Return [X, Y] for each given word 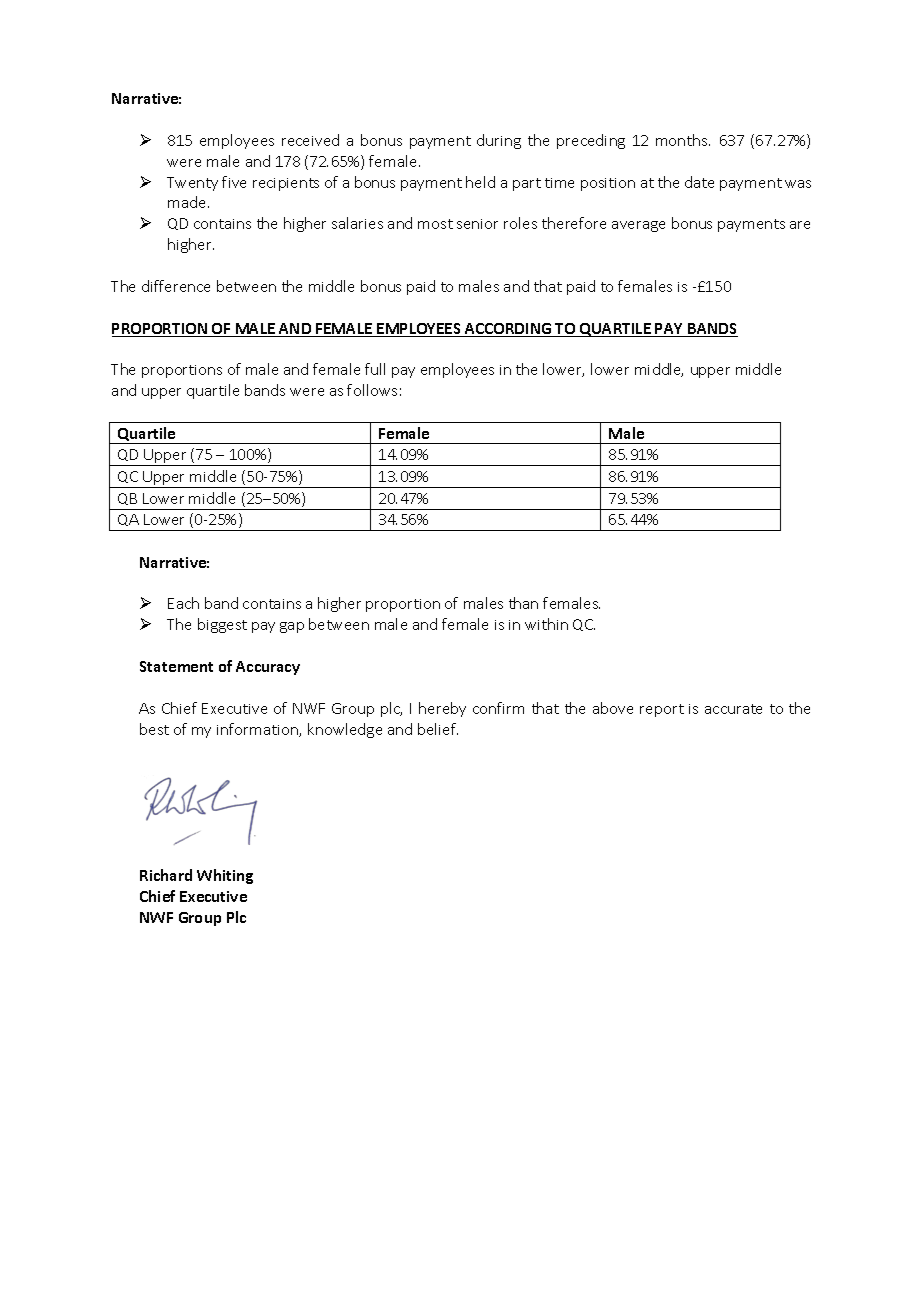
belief [438, 729]
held [480, 182]
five [234, 182]
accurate [733, 709]
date [699, 182]
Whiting [225, 876]
